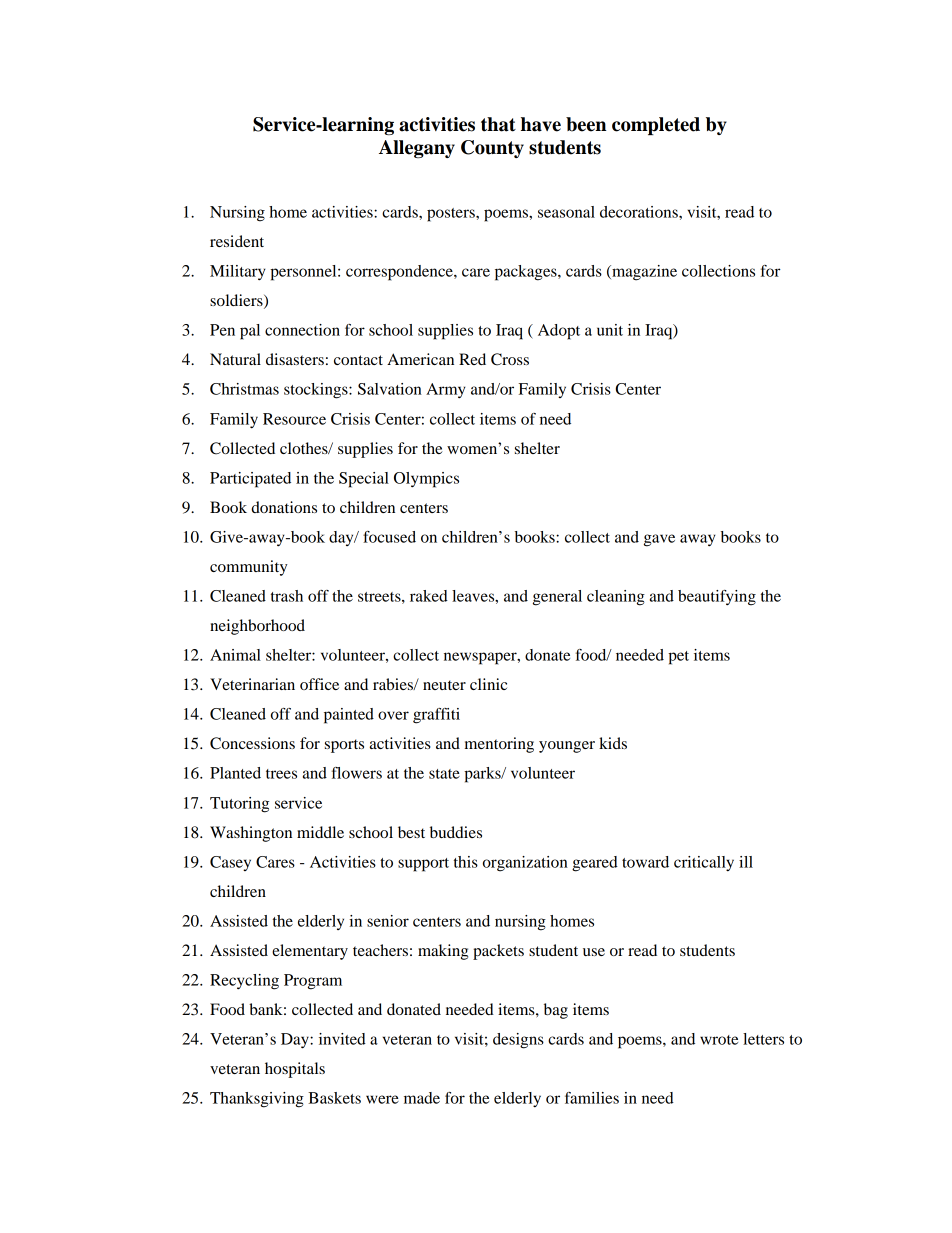 The width and height of the document is (952, 1233). Describe the element at coordinates (656, 126) in the document. I see `completed` at that location.
